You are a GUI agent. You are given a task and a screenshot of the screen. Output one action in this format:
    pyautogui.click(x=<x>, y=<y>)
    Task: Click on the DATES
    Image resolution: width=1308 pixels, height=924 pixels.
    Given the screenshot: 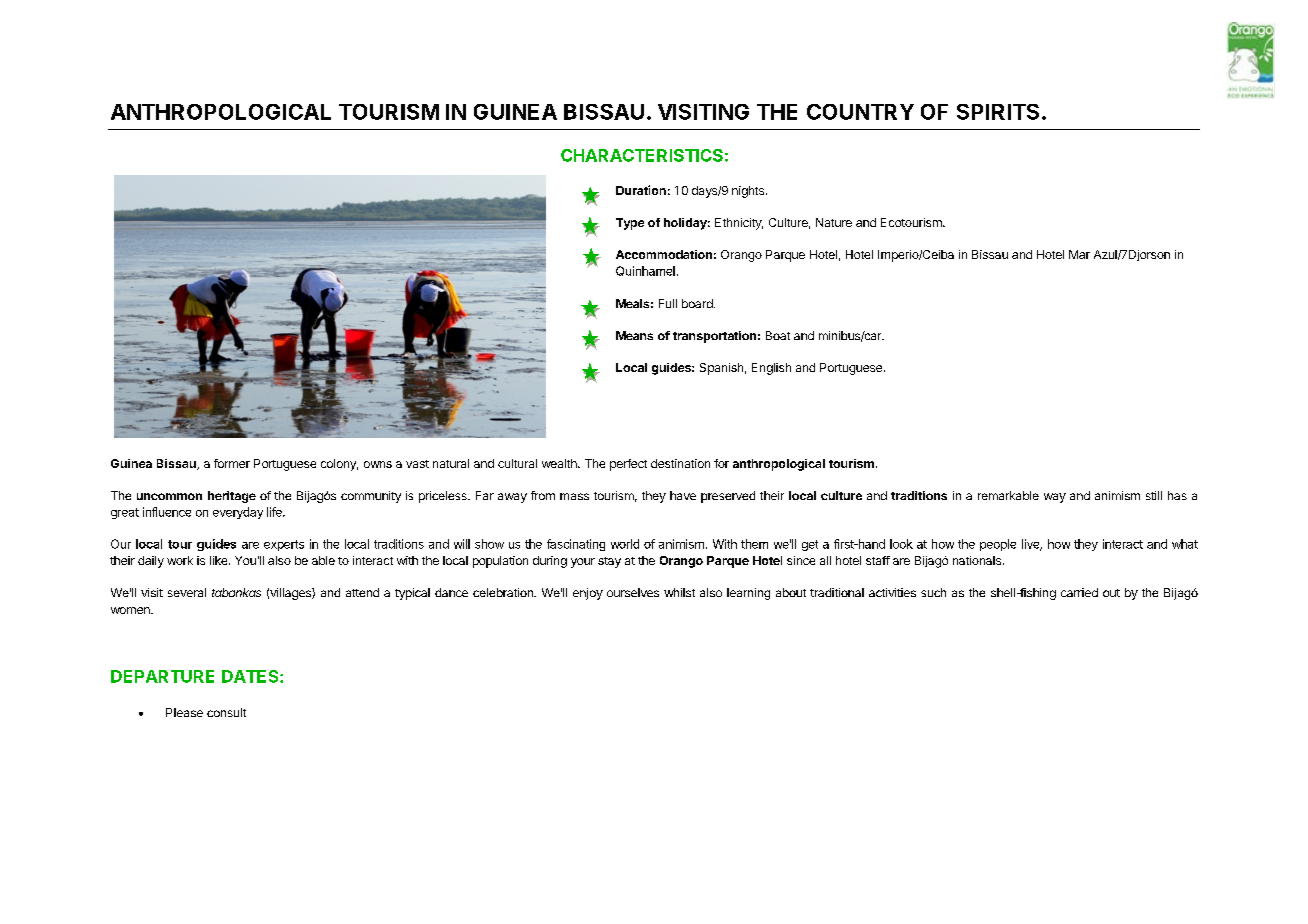 What is the action you would take?
    pyautogui.click(x=251, y=676)
